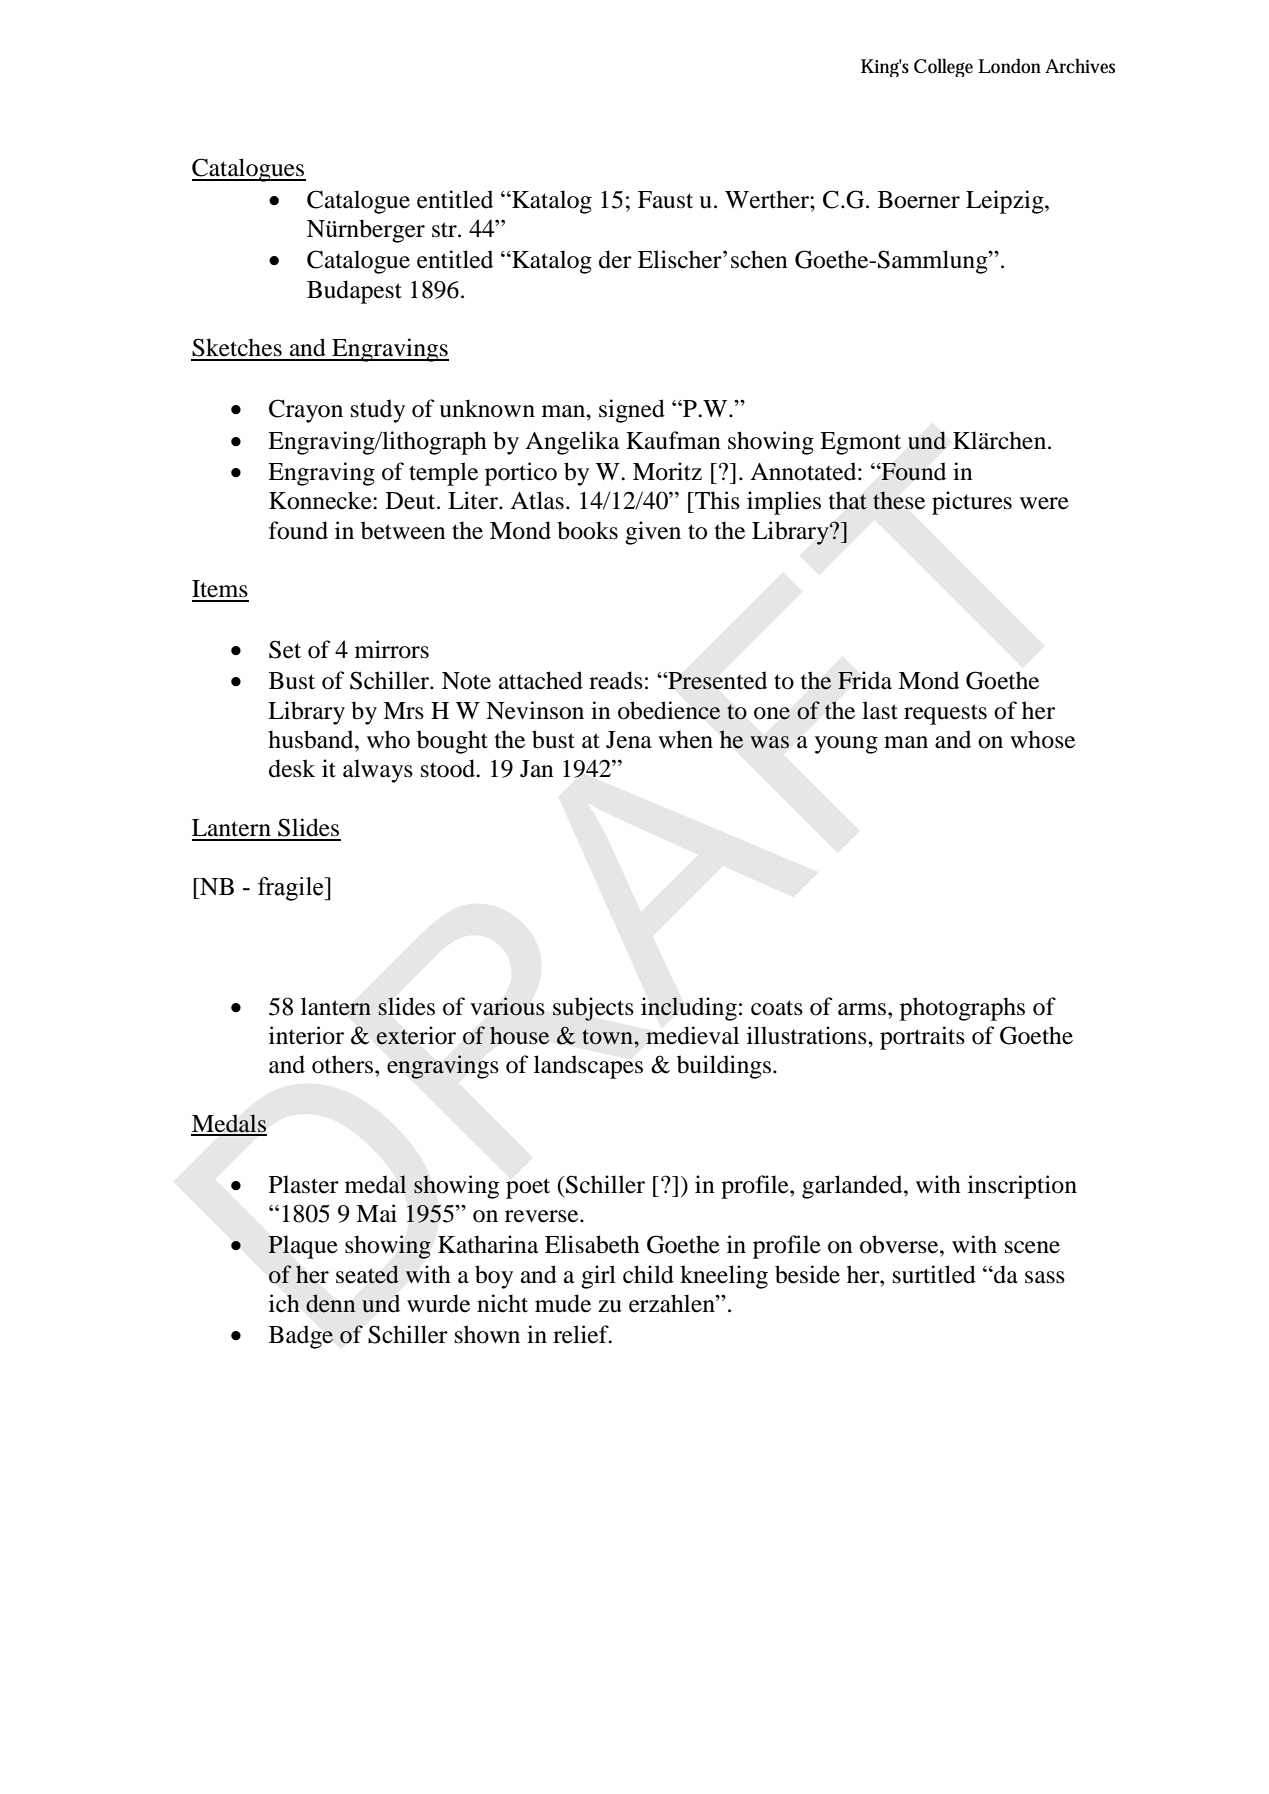 The width and height of the page is (1269, 1794). Describe the element at coordinates (403, 711) in the page. I see `Mrs` at that location.
